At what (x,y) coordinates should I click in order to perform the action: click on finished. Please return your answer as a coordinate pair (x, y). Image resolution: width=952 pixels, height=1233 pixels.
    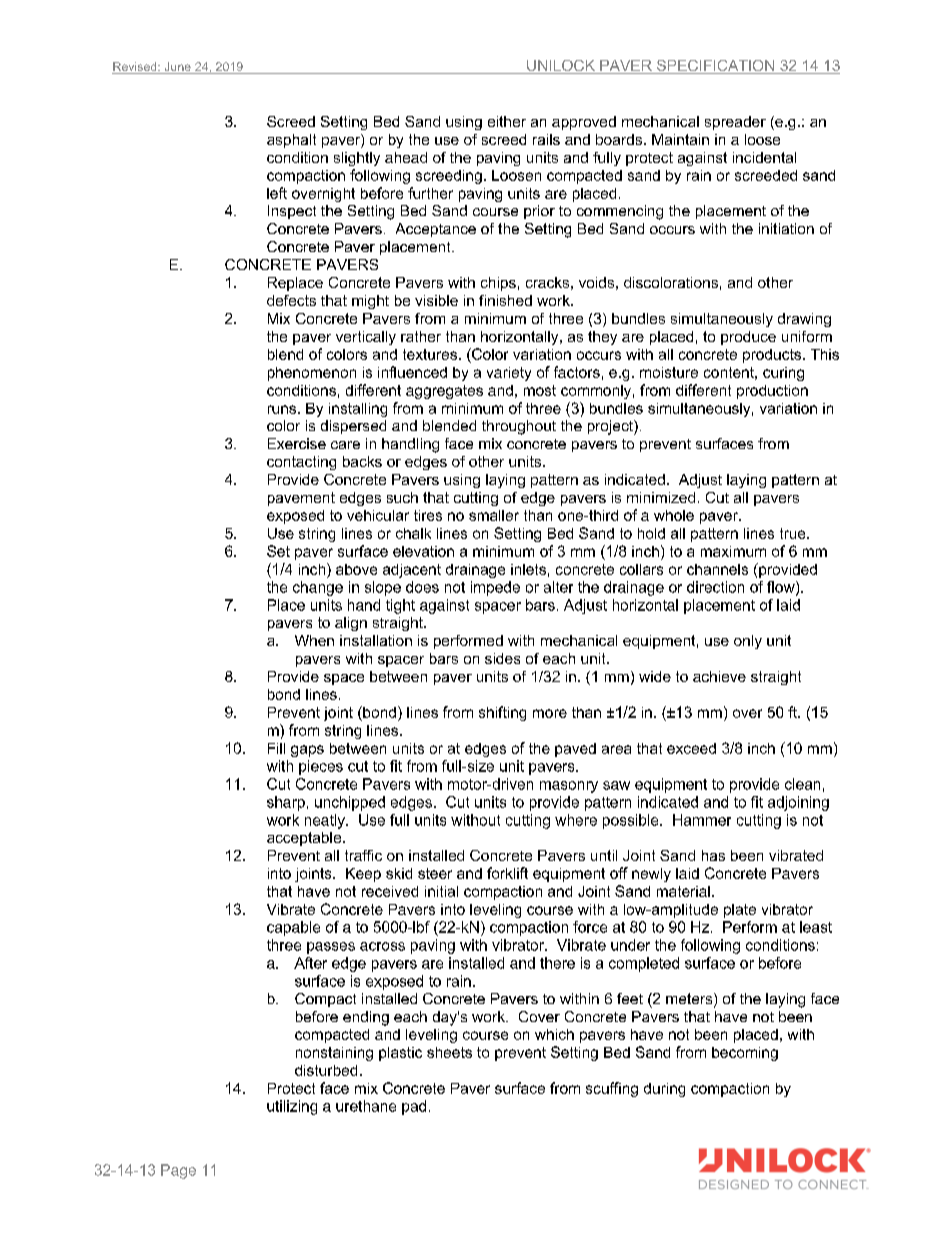
    Looking at the image, I should click on (505, 300).
